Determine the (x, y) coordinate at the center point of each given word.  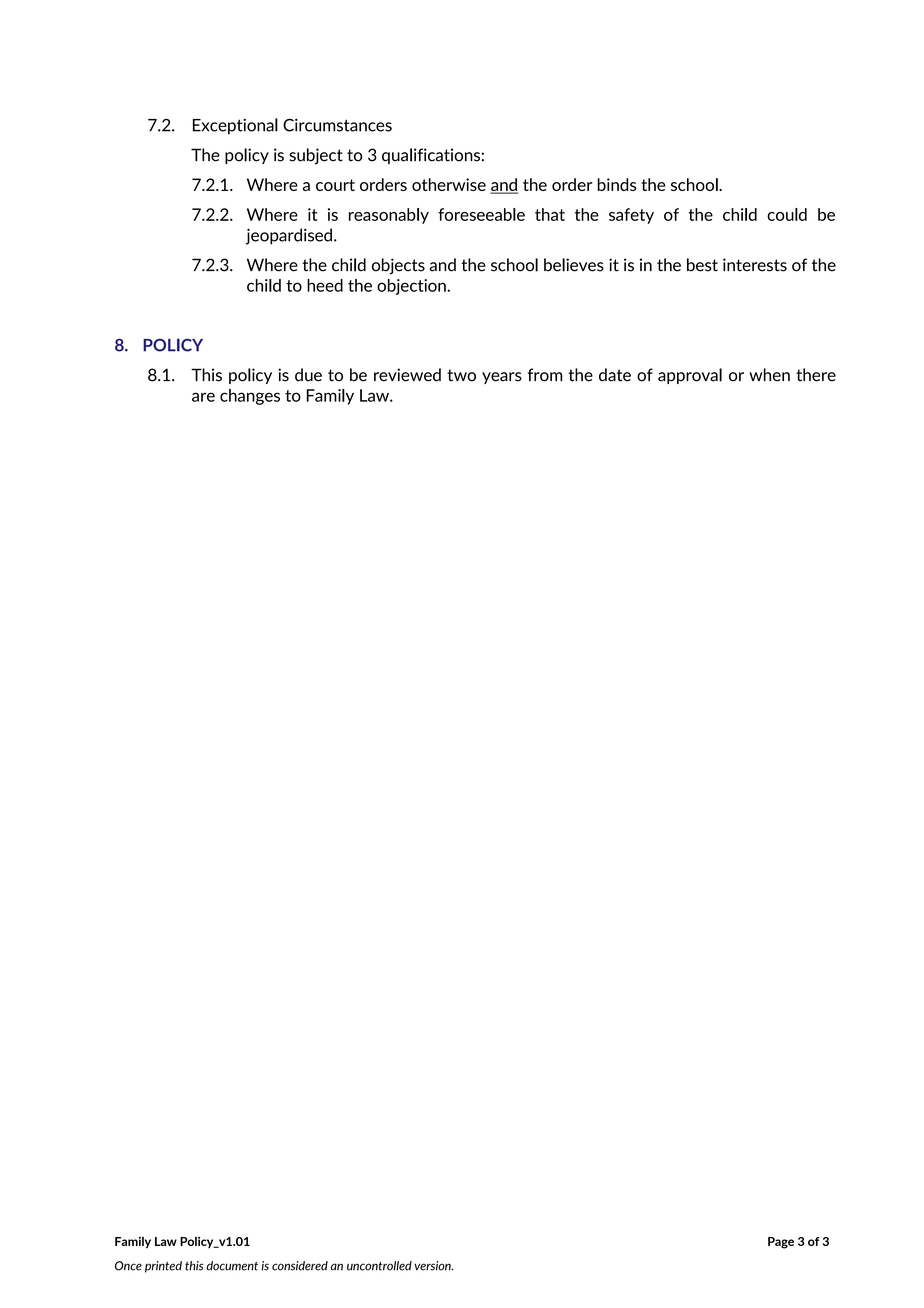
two (461, 375)
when (769, 375)
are (203, 397)
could (787, 214)
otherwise (449, 184)
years (502, 378)
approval (690, 376)
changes (250, 397)
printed (163, 1267)
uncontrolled (379, 1266)
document (232, 1266)
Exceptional (235, 126)
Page (781, 1243)
